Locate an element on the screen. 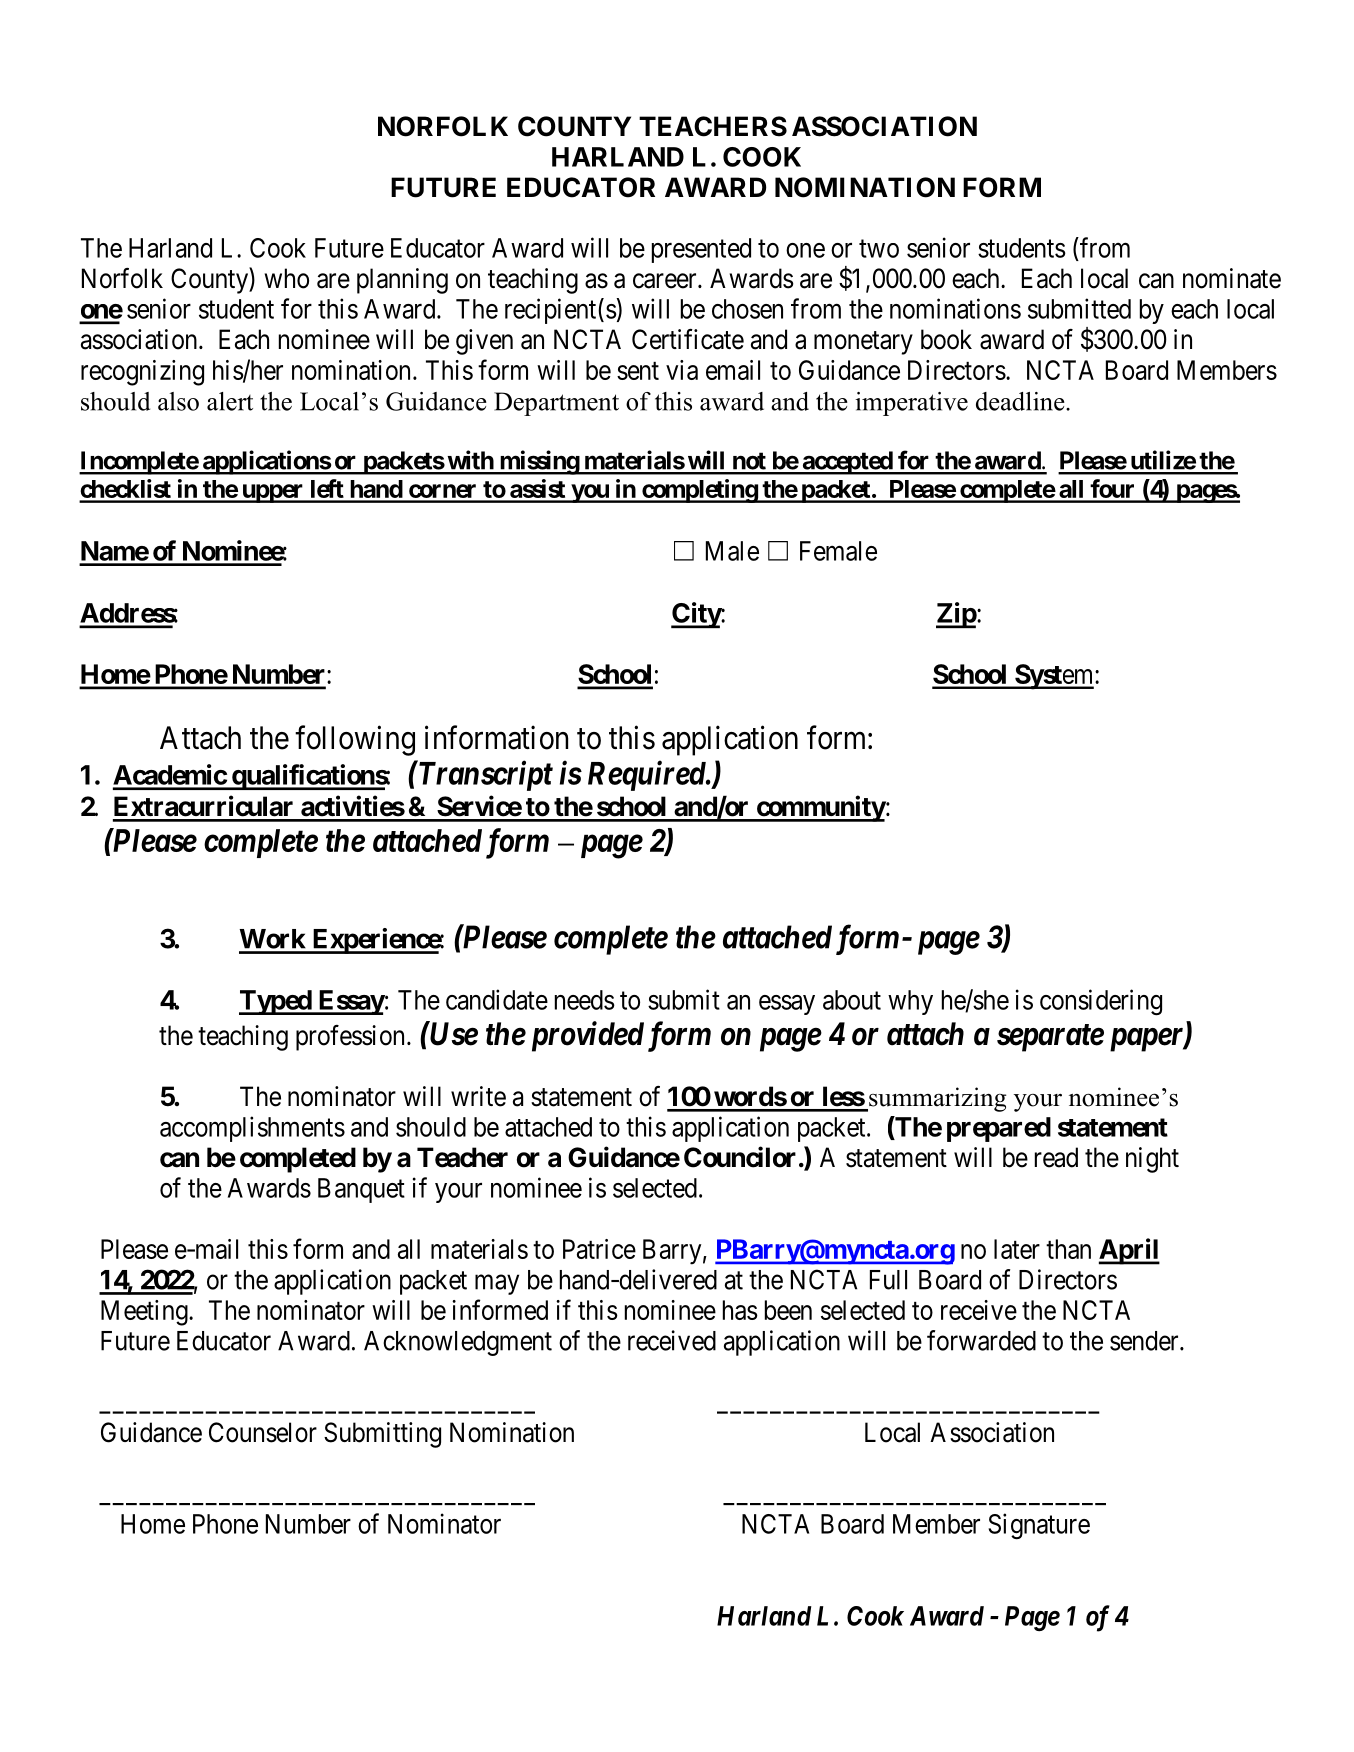 This screenshot has width=1354, height=1752. Signature is located at coordinates (1039, 1526).
